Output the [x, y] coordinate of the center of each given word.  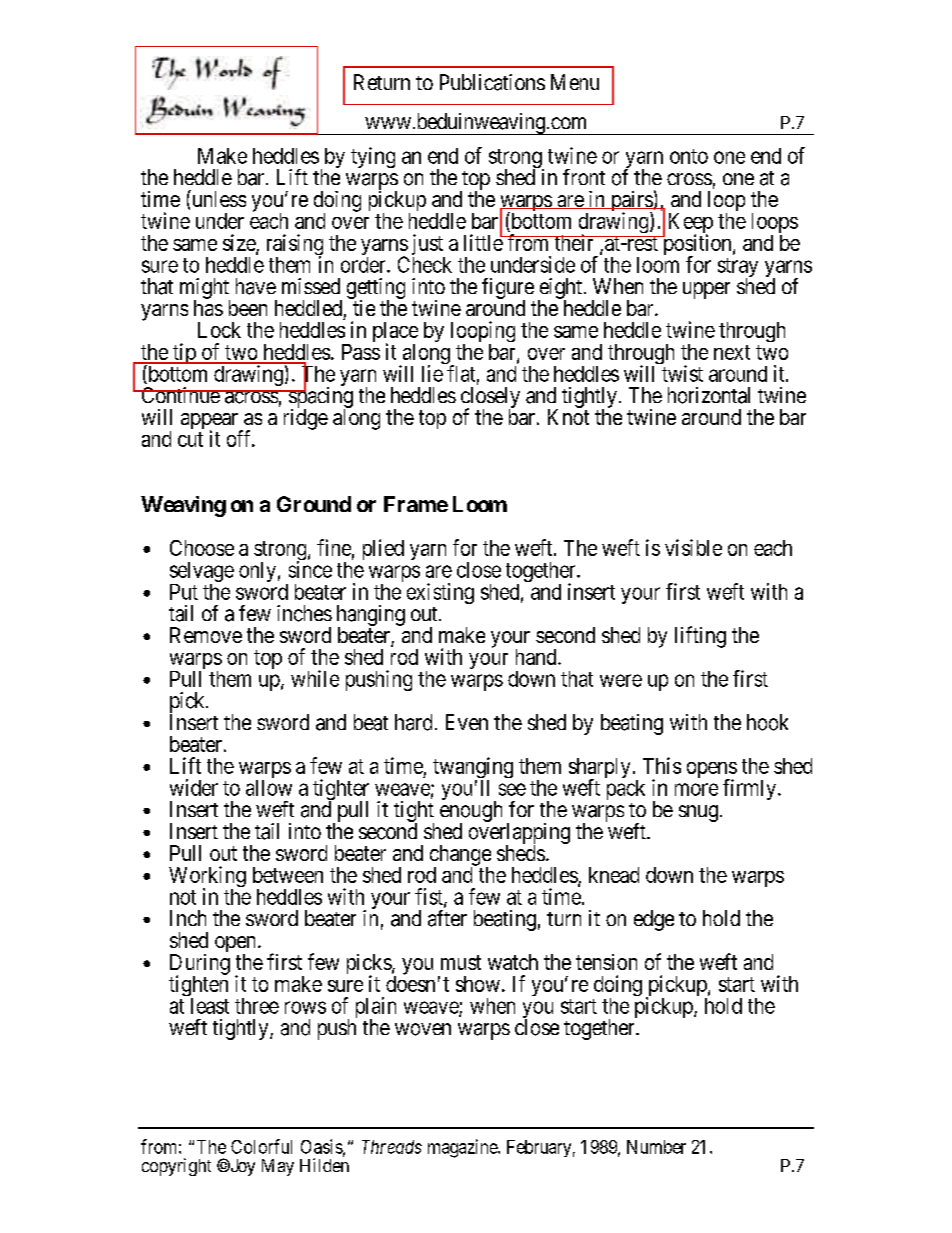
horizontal [709, 395]
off [240, 438]
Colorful [261, 1146]
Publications [492, 82]
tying [373, 157]
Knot [568, 417]
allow [269, 788]
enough [471, 813]
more [696, 789]
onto [689, 156]
